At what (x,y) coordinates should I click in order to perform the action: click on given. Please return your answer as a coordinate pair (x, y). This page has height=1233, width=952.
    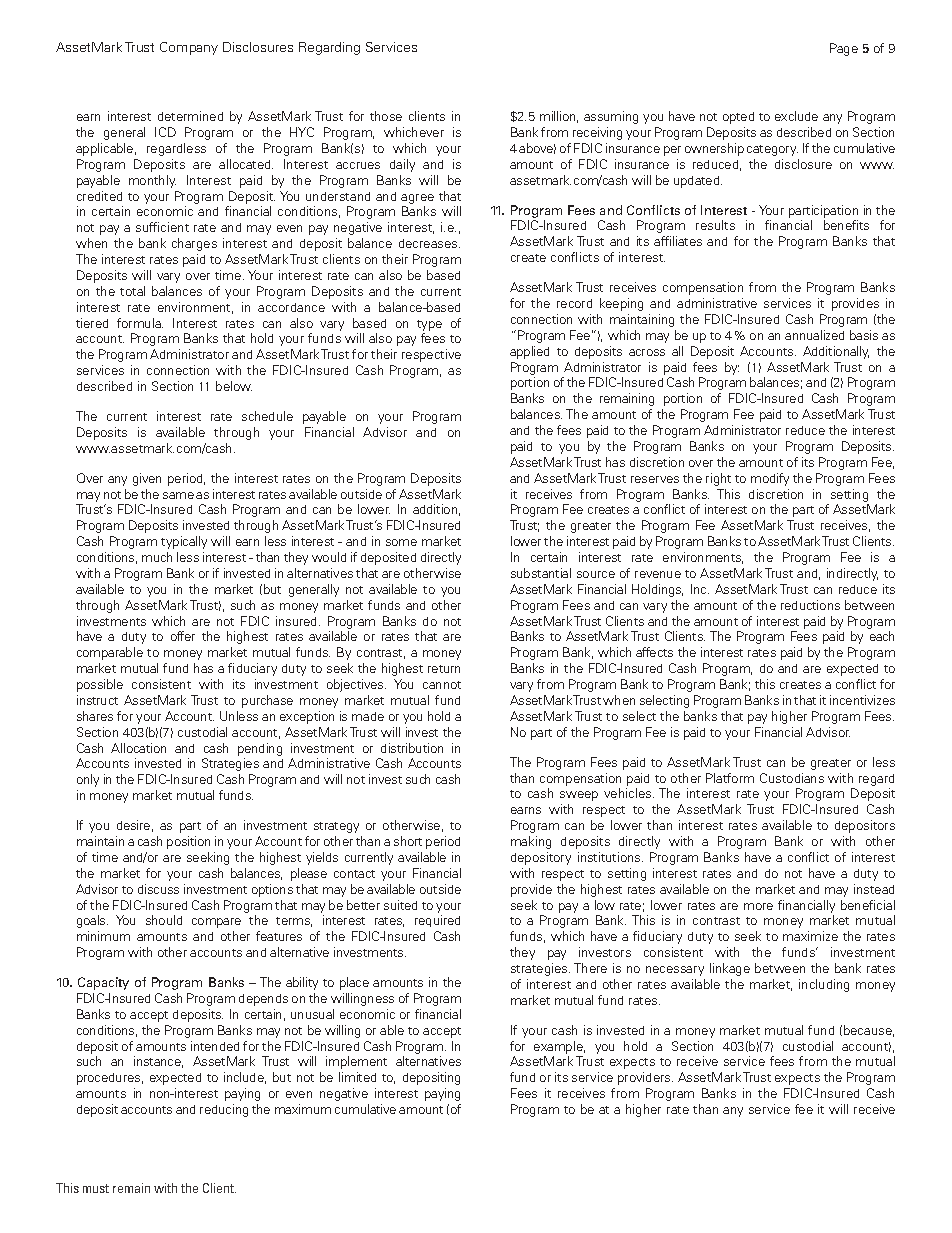
    Looking at the image, I should click on (147, 479).
